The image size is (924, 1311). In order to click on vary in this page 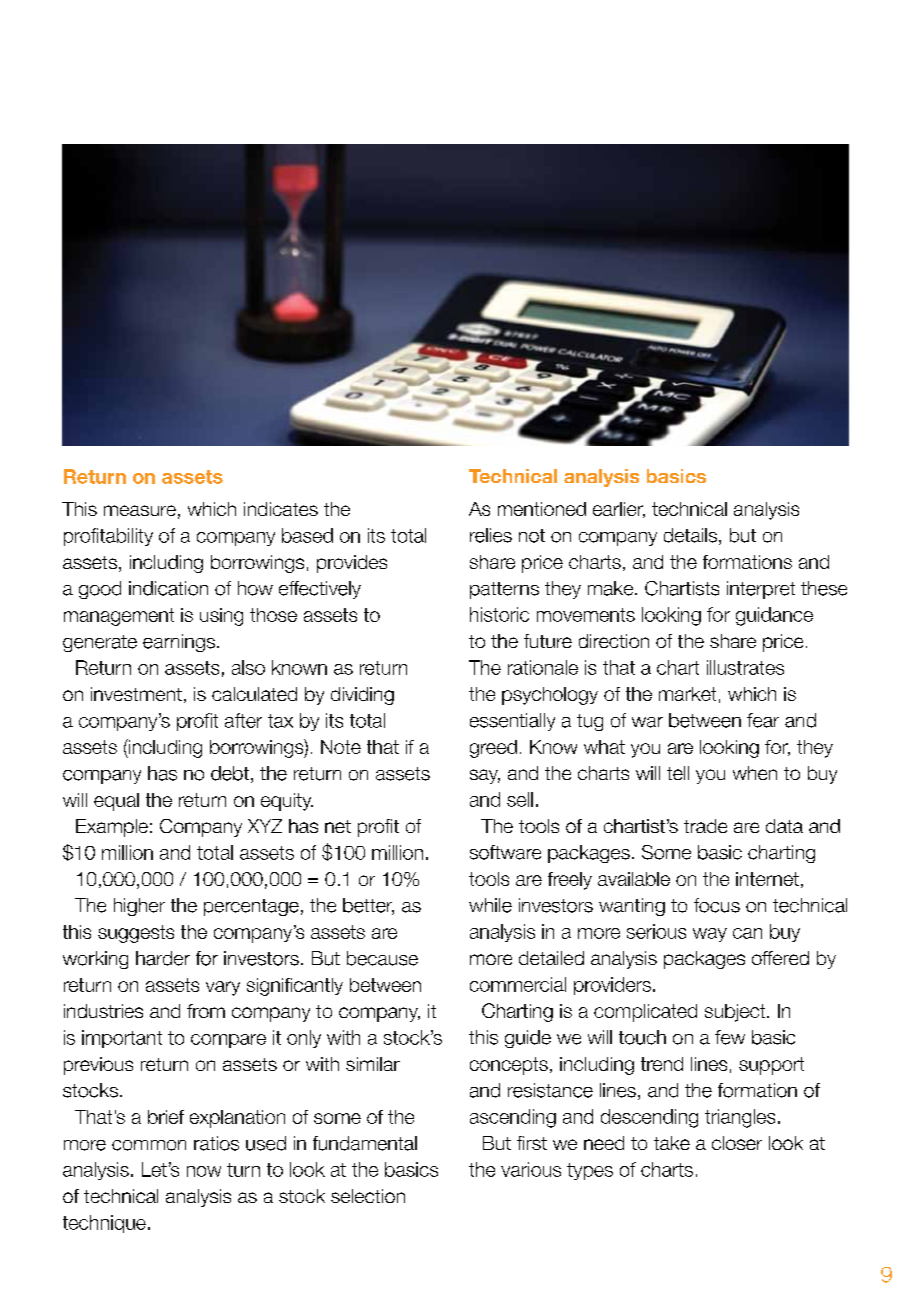, I will do `click(223, 988)`.
